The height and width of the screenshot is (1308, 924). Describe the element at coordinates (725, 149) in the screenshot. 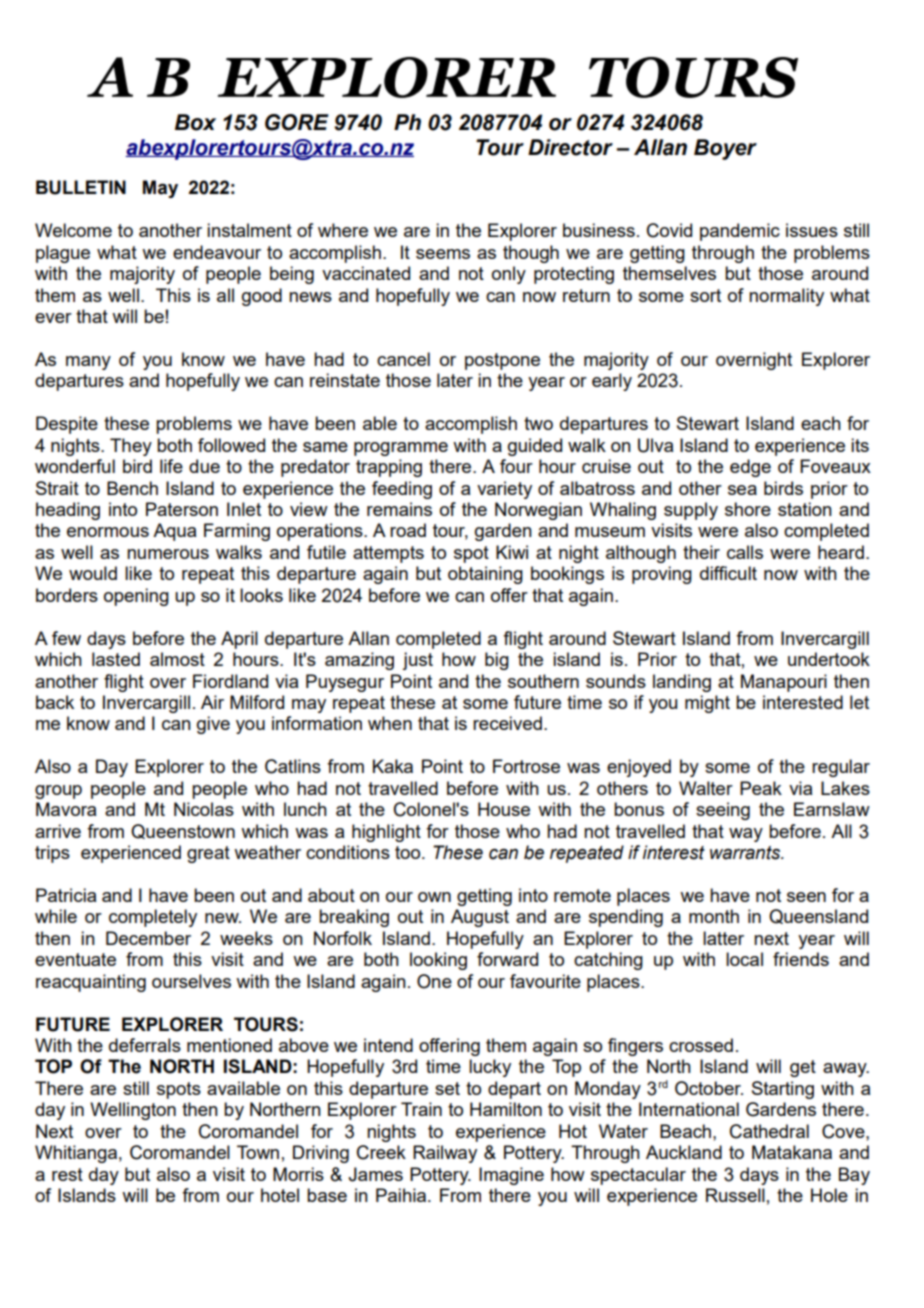

I see `Boyer` at that location.
